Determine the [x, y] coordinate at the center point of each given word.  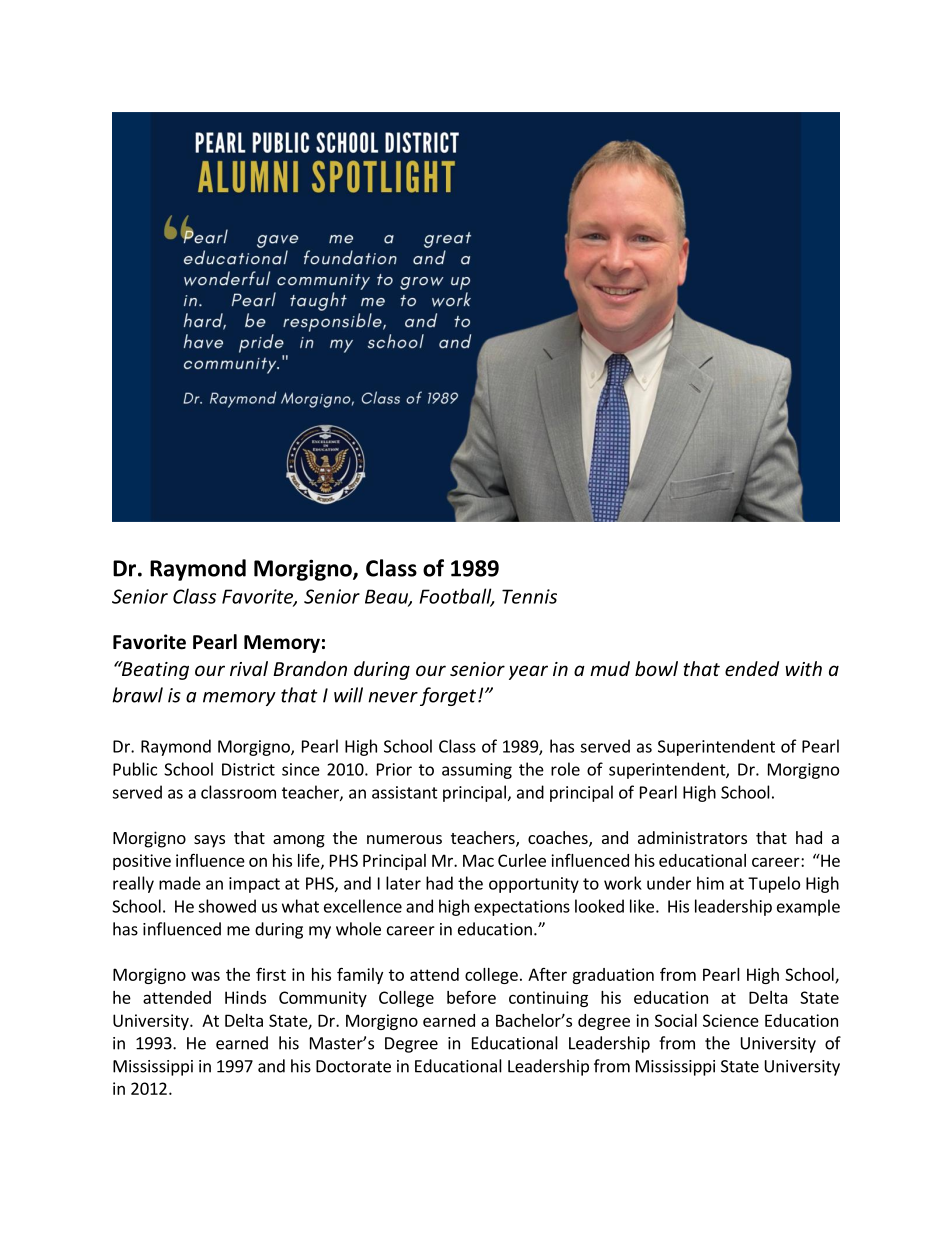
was [205, 976]
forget [449, 696]
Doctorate [353, 1066]
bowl [656, 668]
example [808, 907]
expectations [522, 908]
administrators [692, 837]
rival [249, 668]
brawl [137, 695]
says [209, 841]
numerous [404, 839]
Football [456, 597]
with [803, 668]
